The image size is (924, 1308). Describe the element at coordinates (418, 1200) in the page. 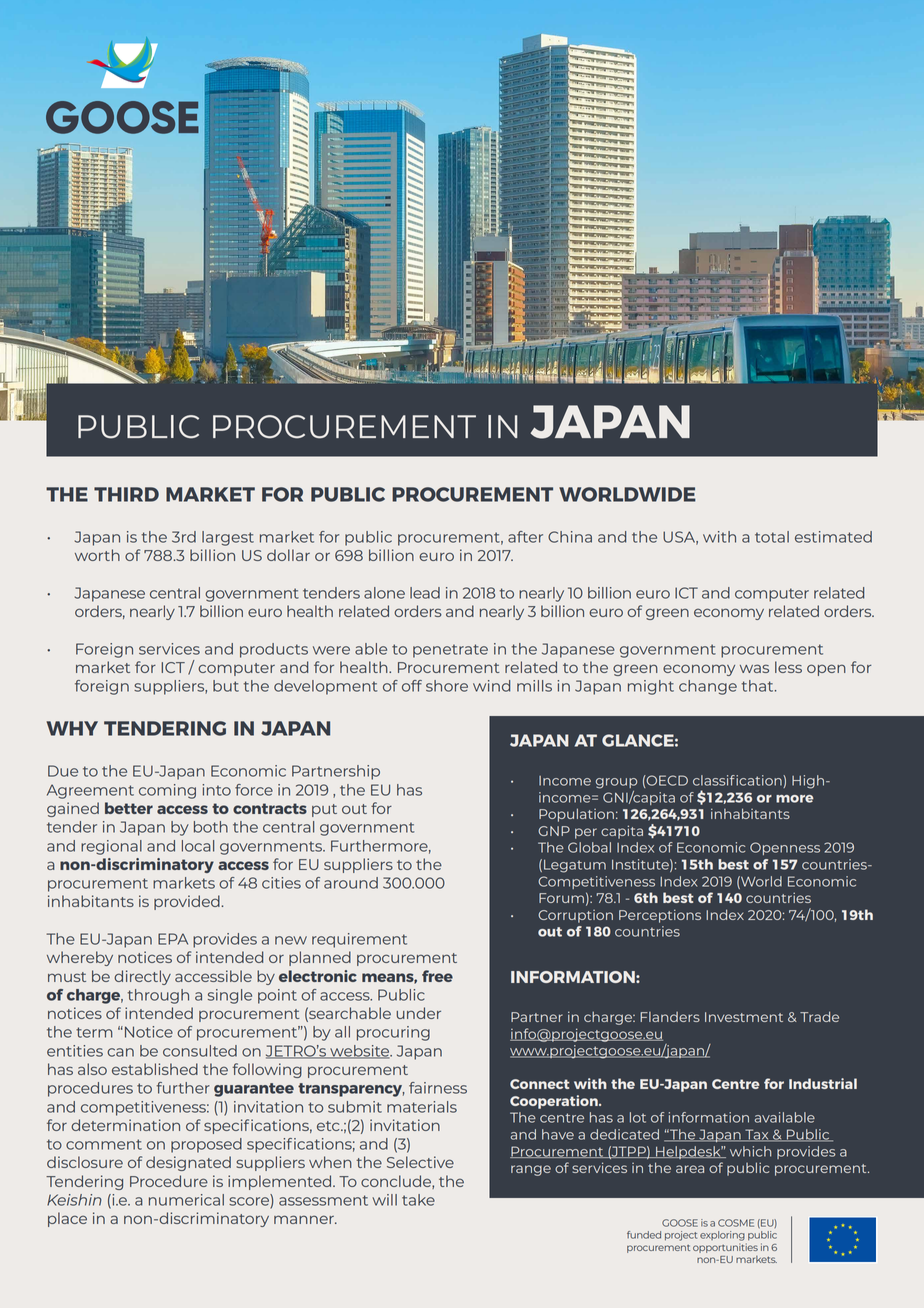

I see `take` at that location.
